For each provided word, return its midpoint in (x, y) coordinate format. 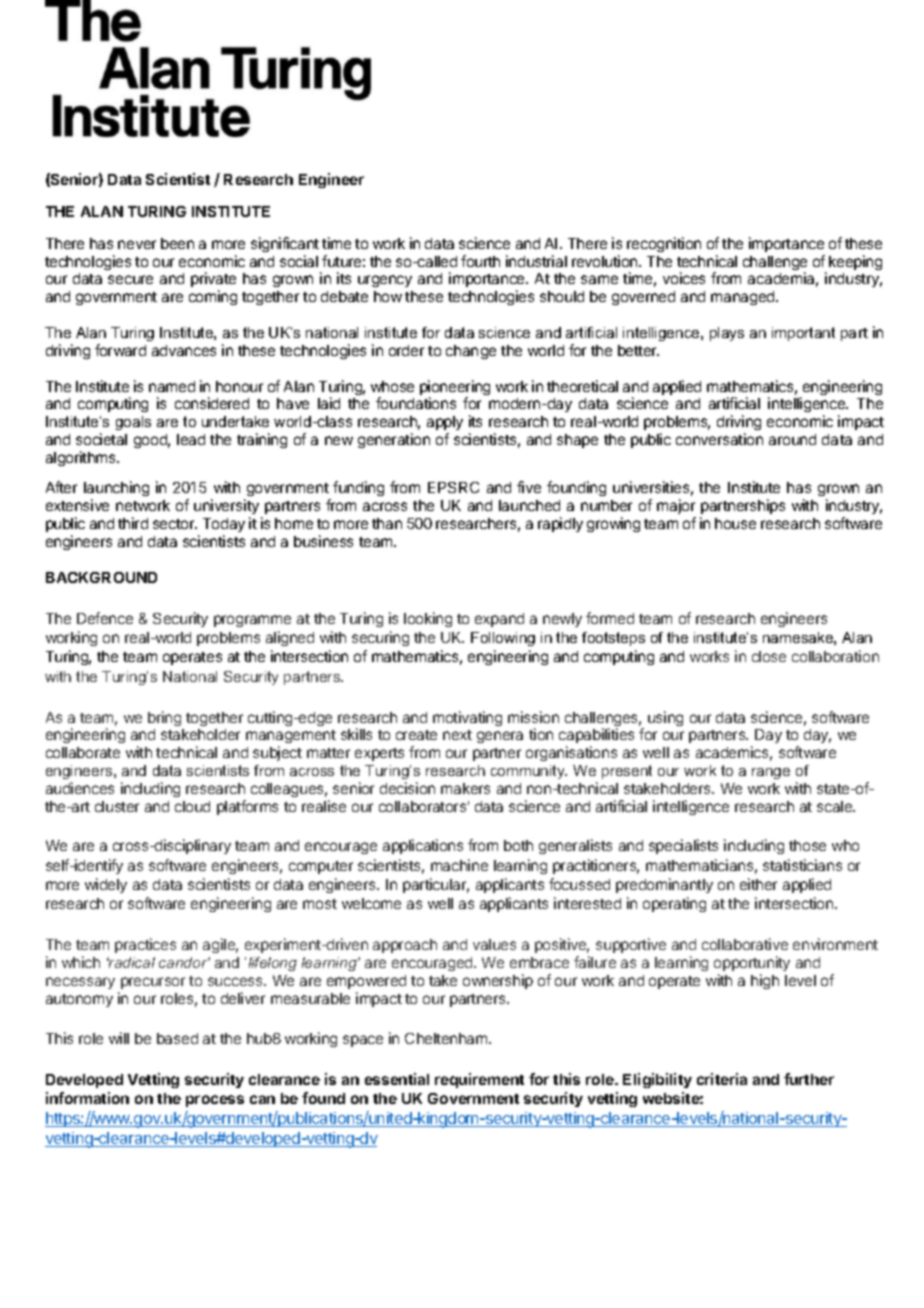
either (758, 884)
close (769, 656)
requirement (479, 1080)
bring (164, 718)
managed (744, 298)
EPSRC (453, 487)
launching (116, 490)
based (177, 1038)
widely (106, 885)
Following (503, 639)
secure (130, 279)
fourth (480, 261)
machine (459, 865)
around (792, 439)
